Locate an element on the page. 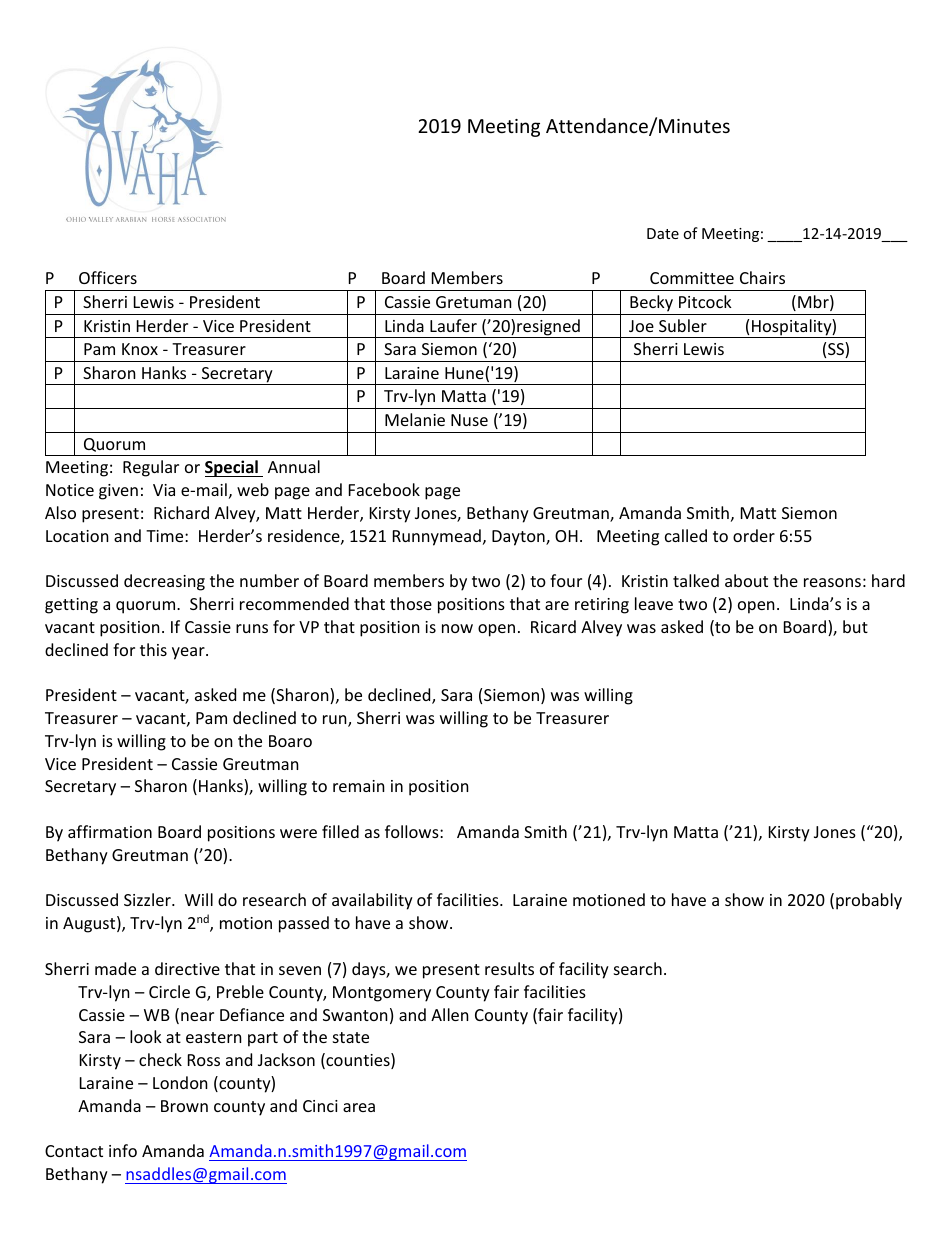 The width and height of the image is (952, 1233). area is located at coordinates (359, 1107).
